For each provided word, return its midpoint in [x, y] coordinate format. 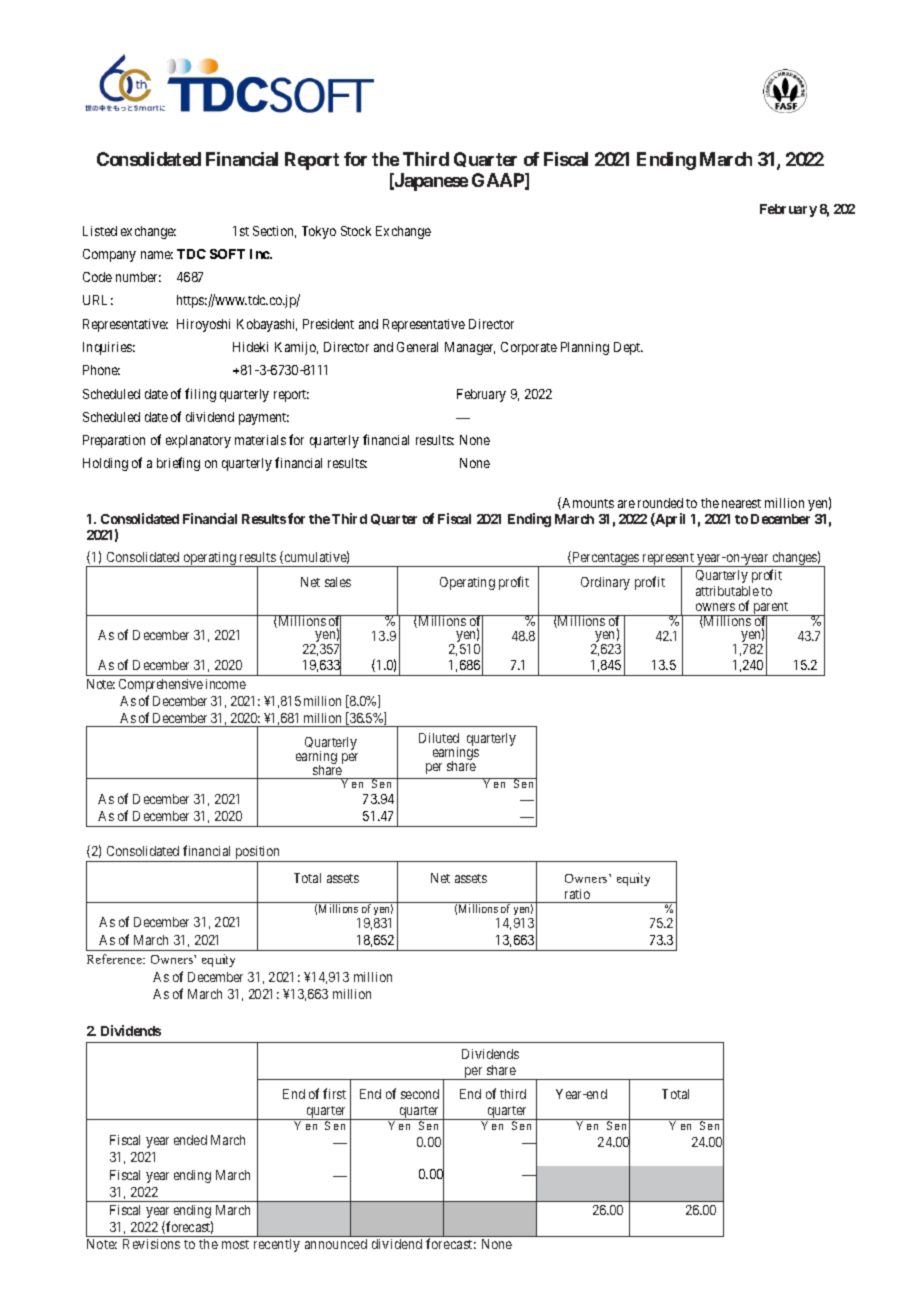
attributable [727, 591]
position [258, 854]
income [226, 684]
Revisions [151, 1244]
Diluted [439, 738]
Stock [356, 231]
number [138, 277]
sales [338, 582]
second [420, 1094]
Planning [585, 348]
